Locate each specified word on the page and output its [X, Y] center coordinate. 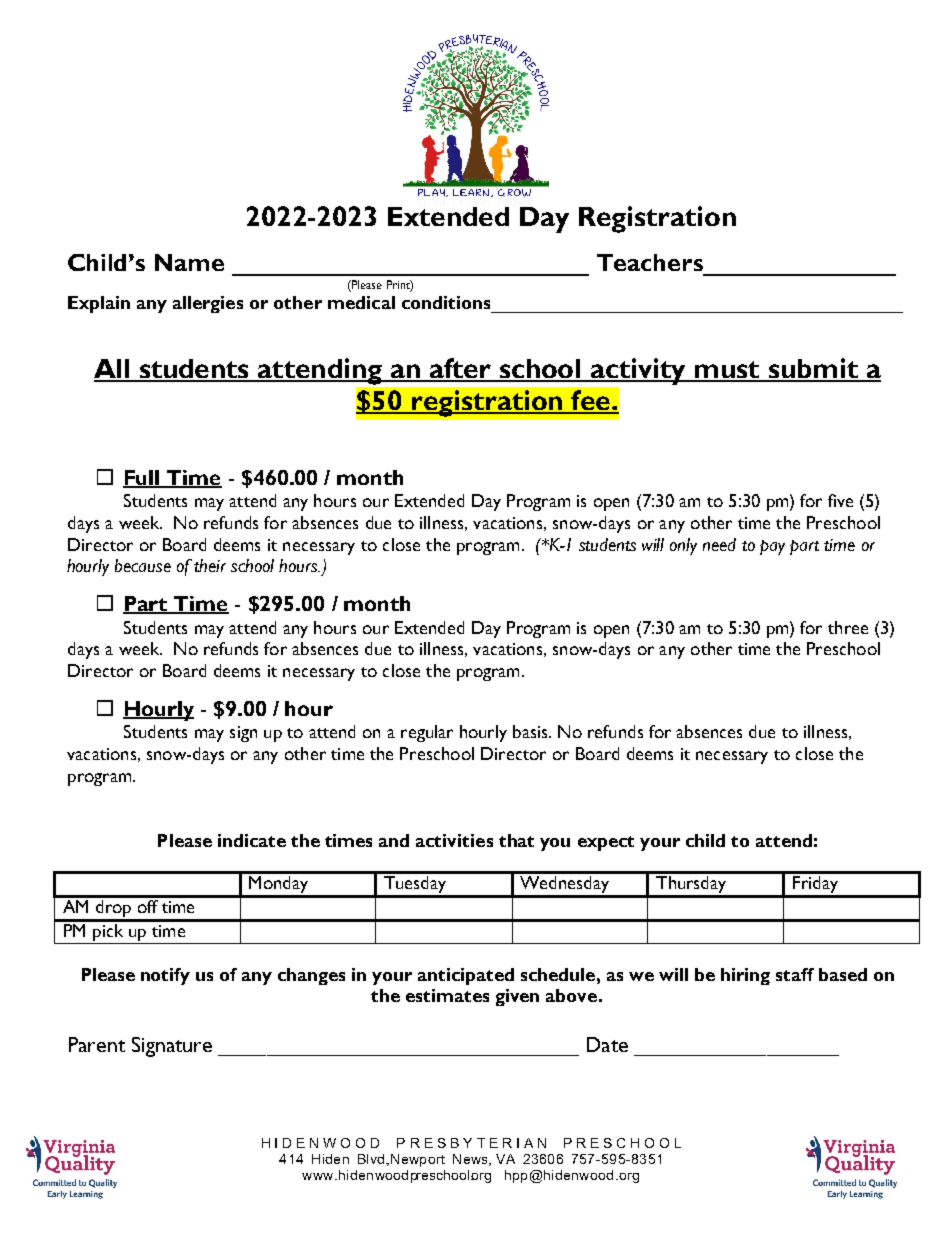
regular [427, 733]
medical [361, 302]
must [727, 371]
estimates [447, 995]
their [210, 565]
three [848, 627]
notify [165, 976]
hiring [745, 976]
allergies [208, 304]
